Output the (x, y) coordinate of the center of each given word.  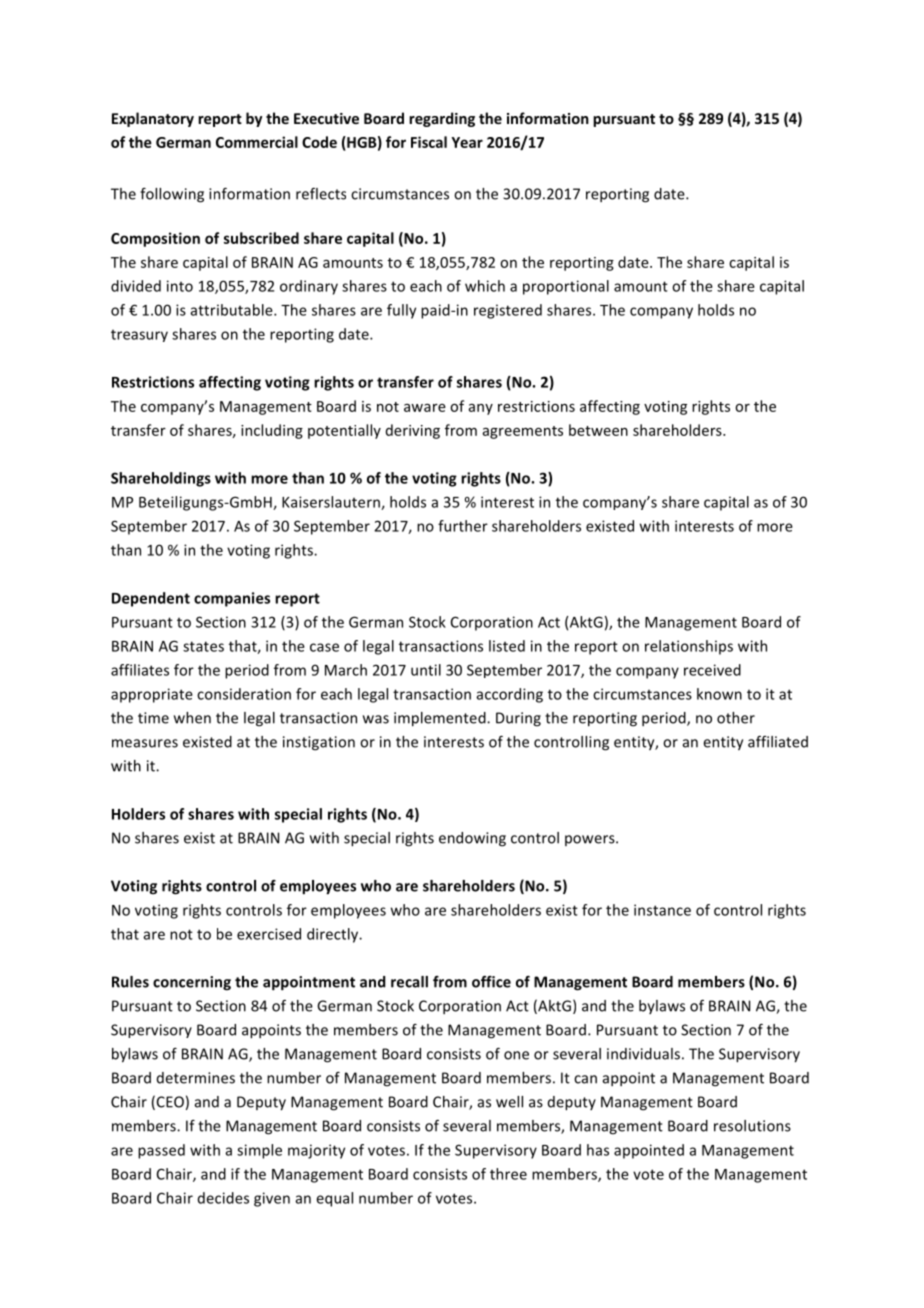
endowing (472, 839)
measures (145, 743)
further (463, 526)
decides (223, 1198)
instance (662, 910)
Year (467, 142)
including (272, 431)
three (508, 1174)
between (598, 430)
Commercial (257, 142)
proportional (566, 287)
